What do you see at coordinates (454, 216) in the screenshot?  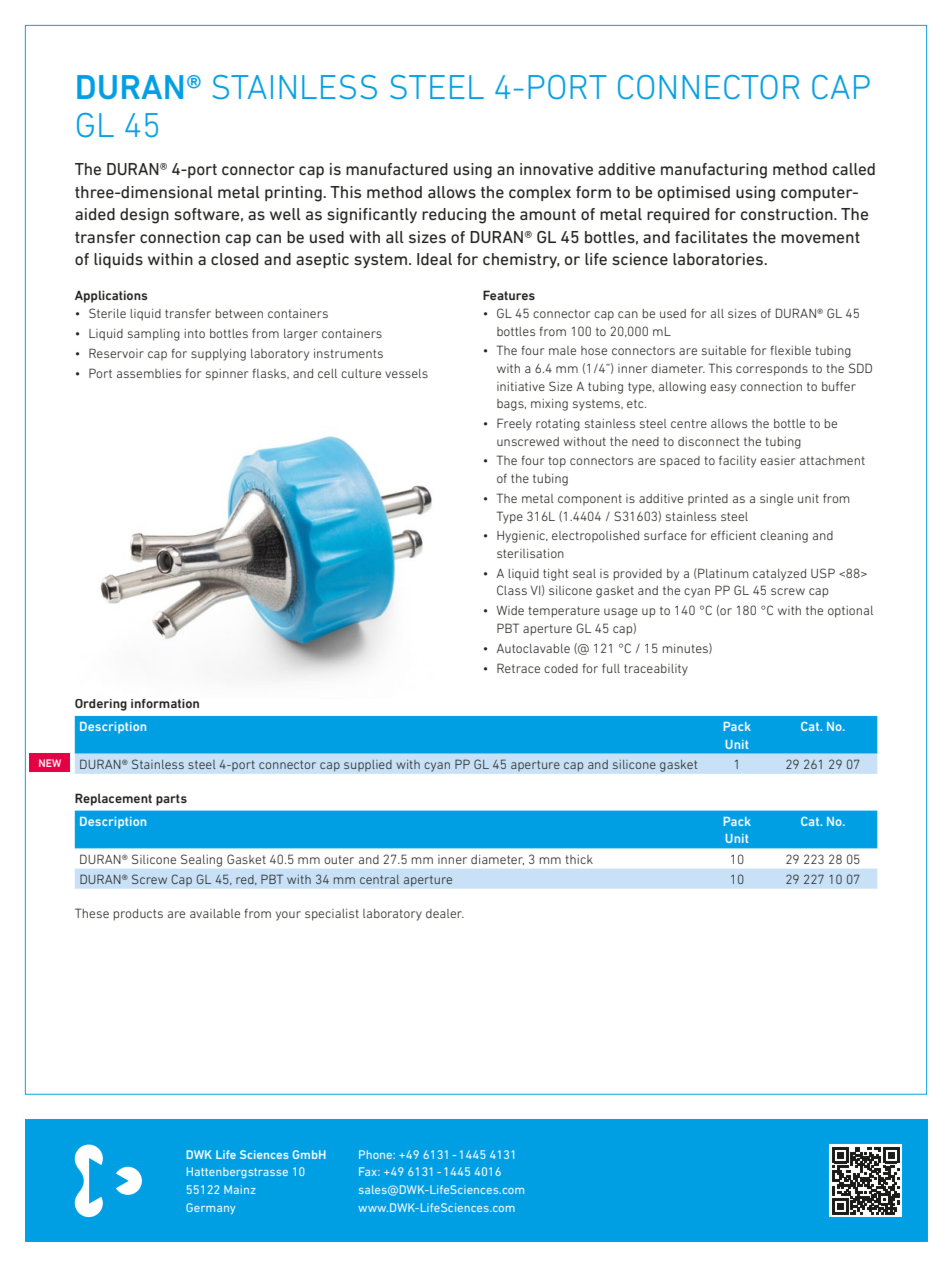 I see `reducing` at bounding box center [454, 216].
